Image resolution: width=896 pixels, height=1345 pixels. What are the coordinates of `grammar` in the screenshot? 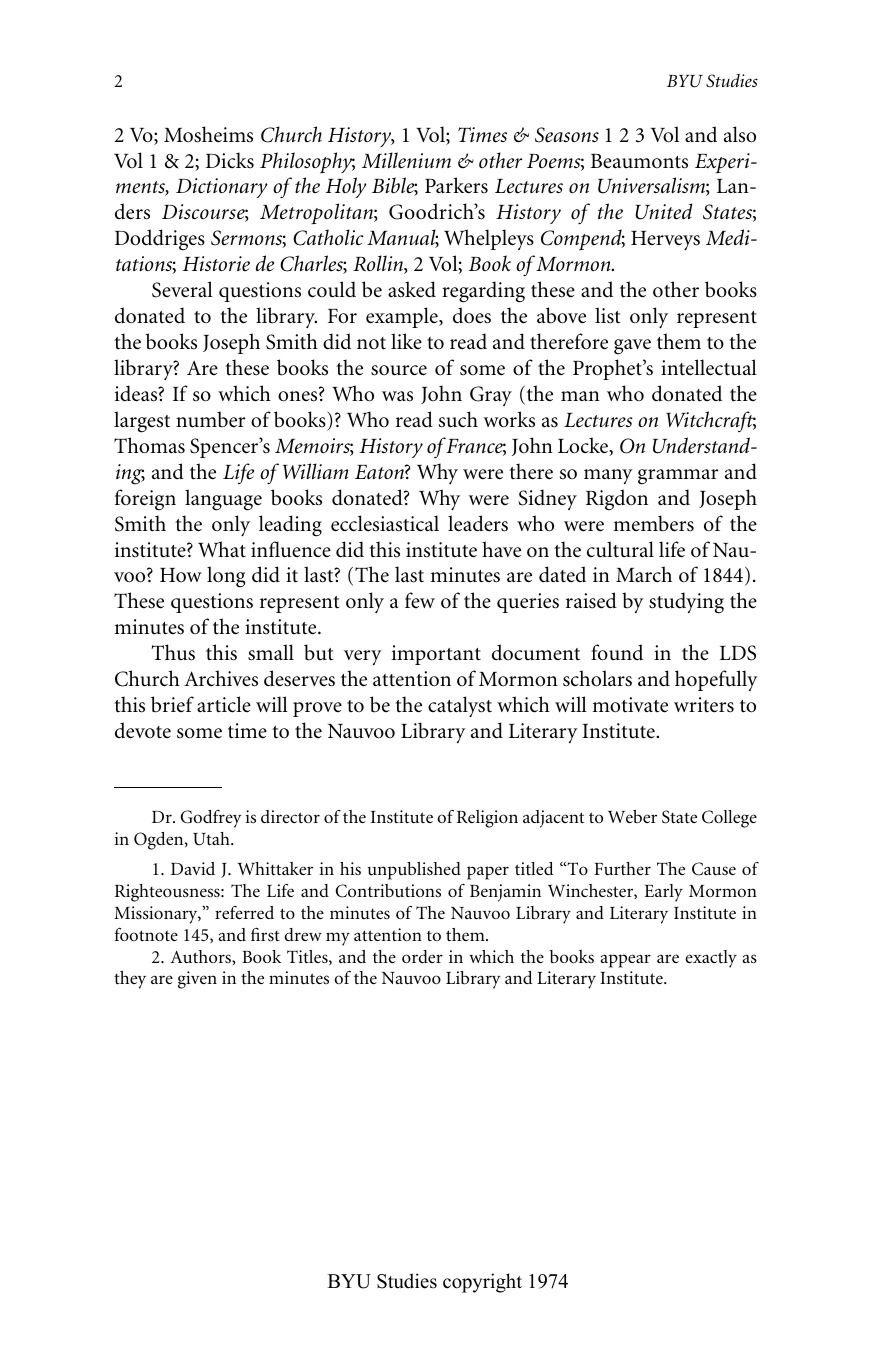 It's located at (678, 477).
